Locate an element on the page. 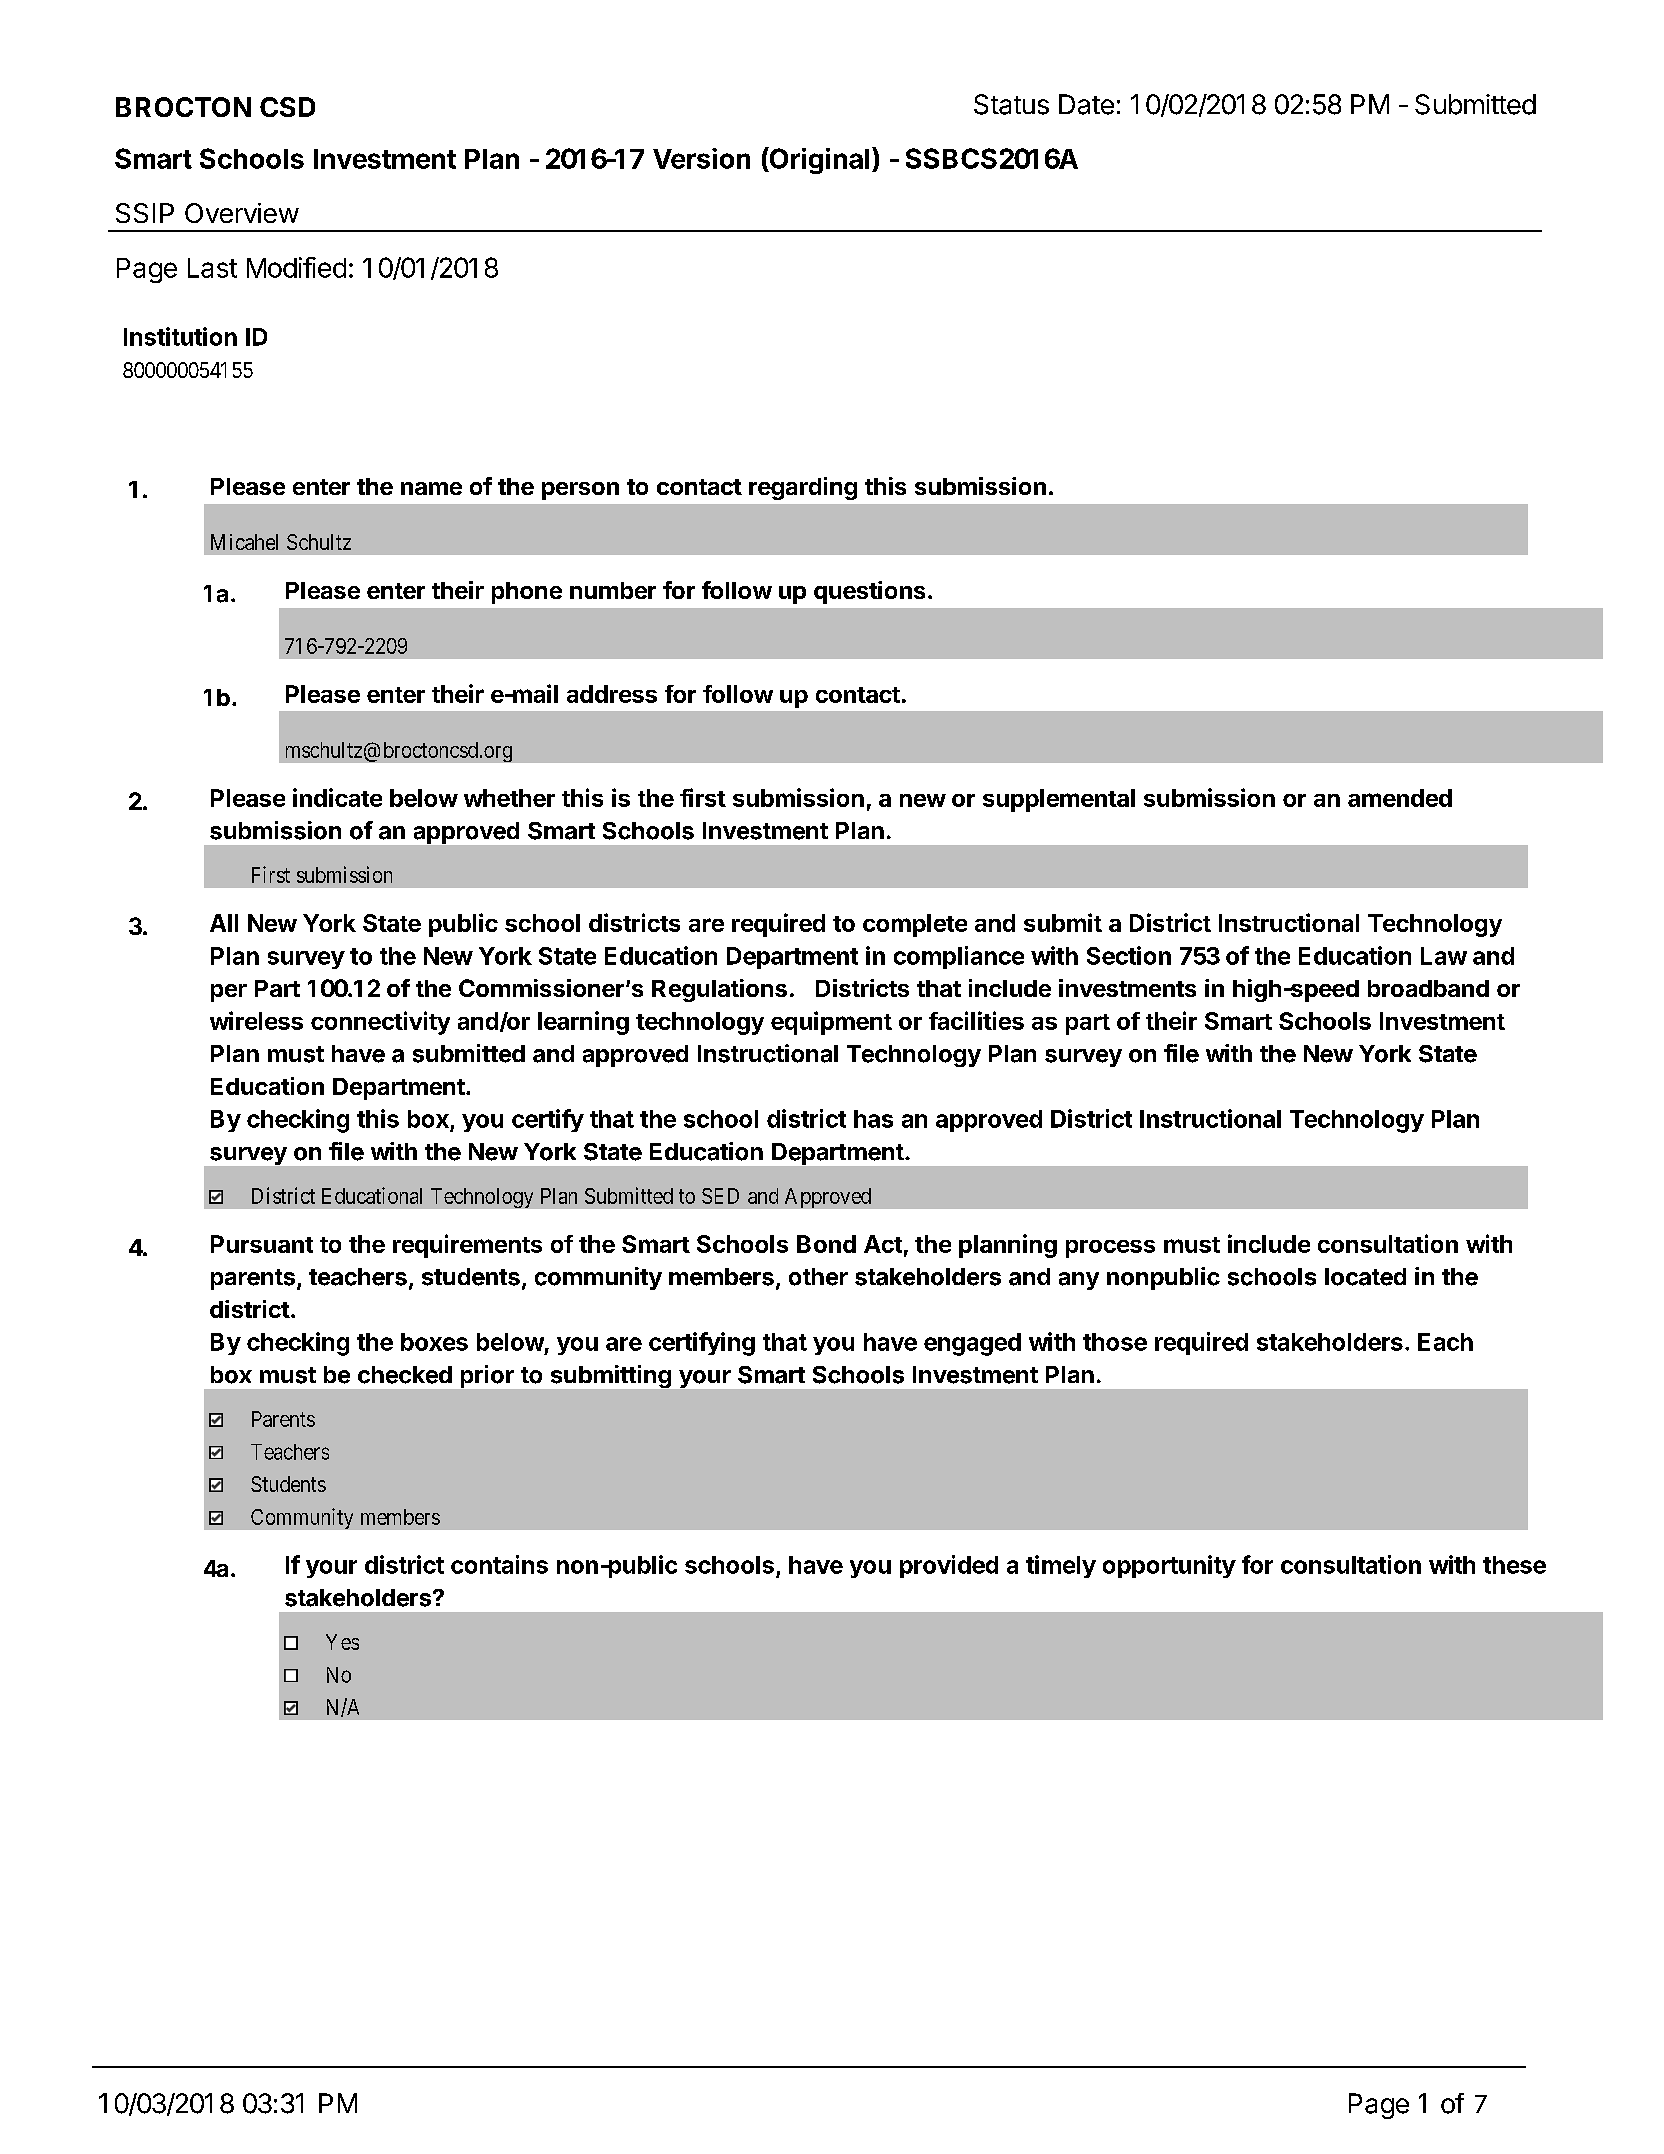  broadband is located at coordinates (1428, 988).
